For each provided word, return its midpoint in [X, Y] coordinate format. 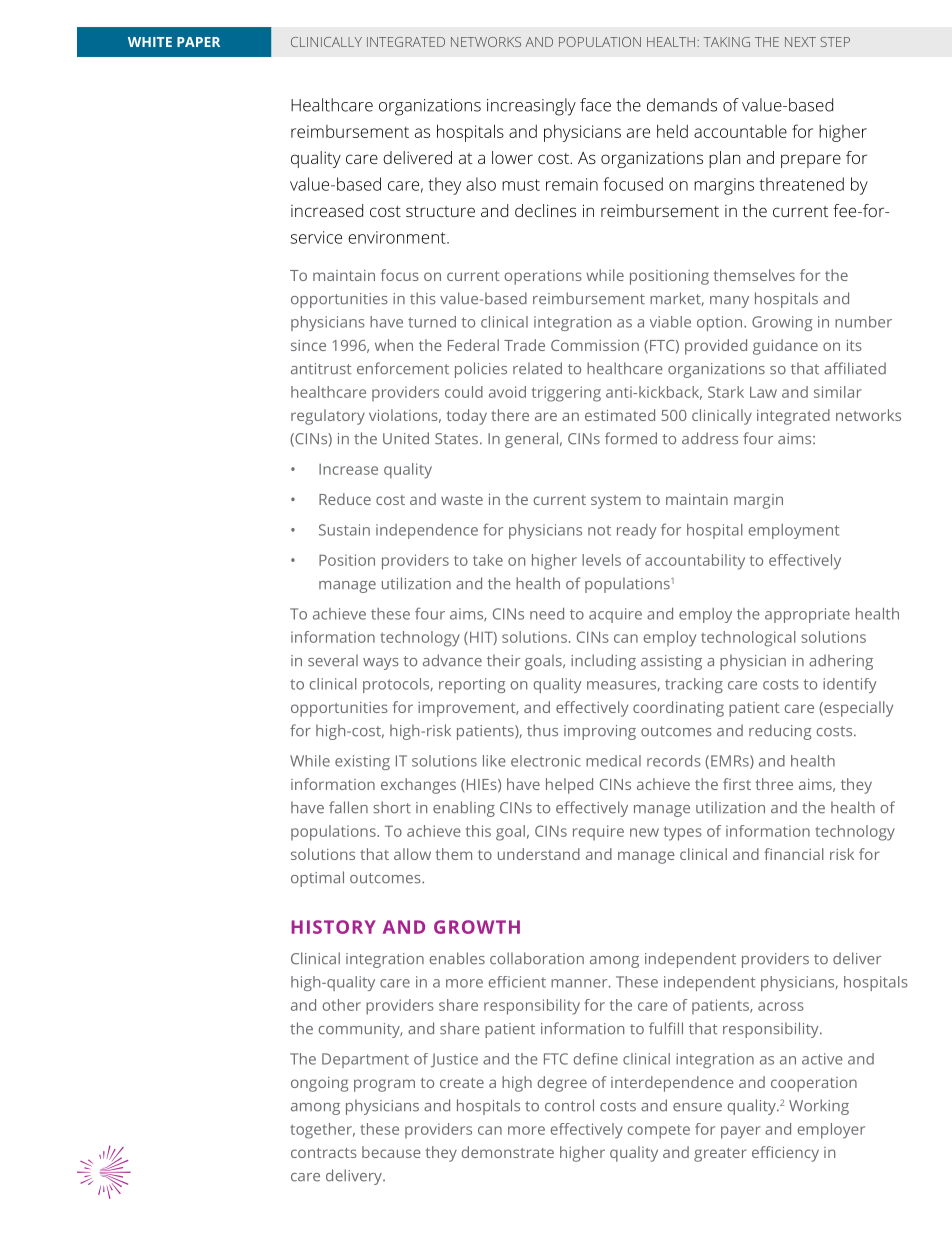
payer [741, 1132]
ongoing [319, 1084]
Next [800, 42]
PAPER [198, 42]
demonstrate [508, 1152]
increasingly [531, 107]
